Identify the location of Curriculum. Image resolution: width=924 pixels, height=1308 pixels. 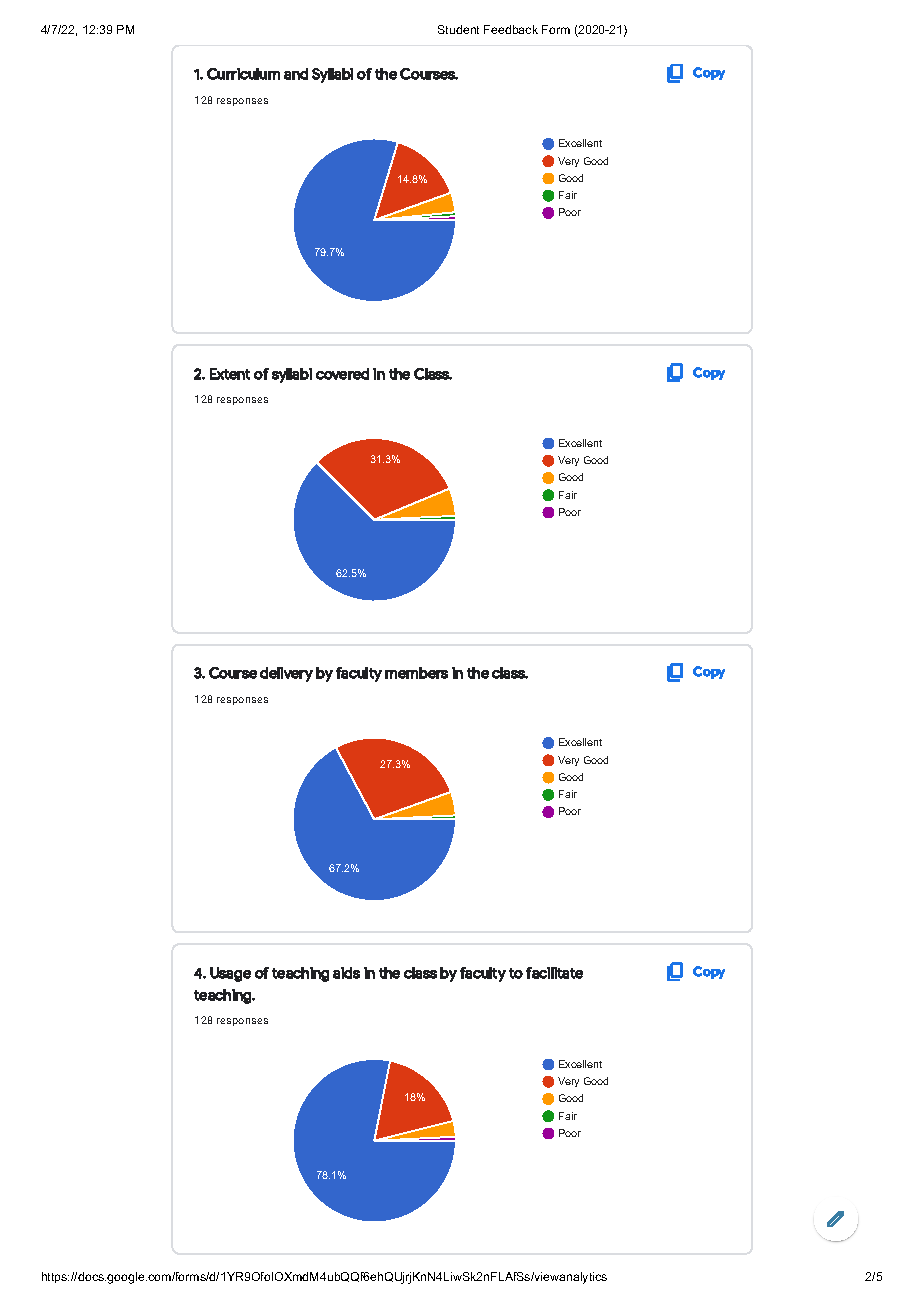
(243, 74).
